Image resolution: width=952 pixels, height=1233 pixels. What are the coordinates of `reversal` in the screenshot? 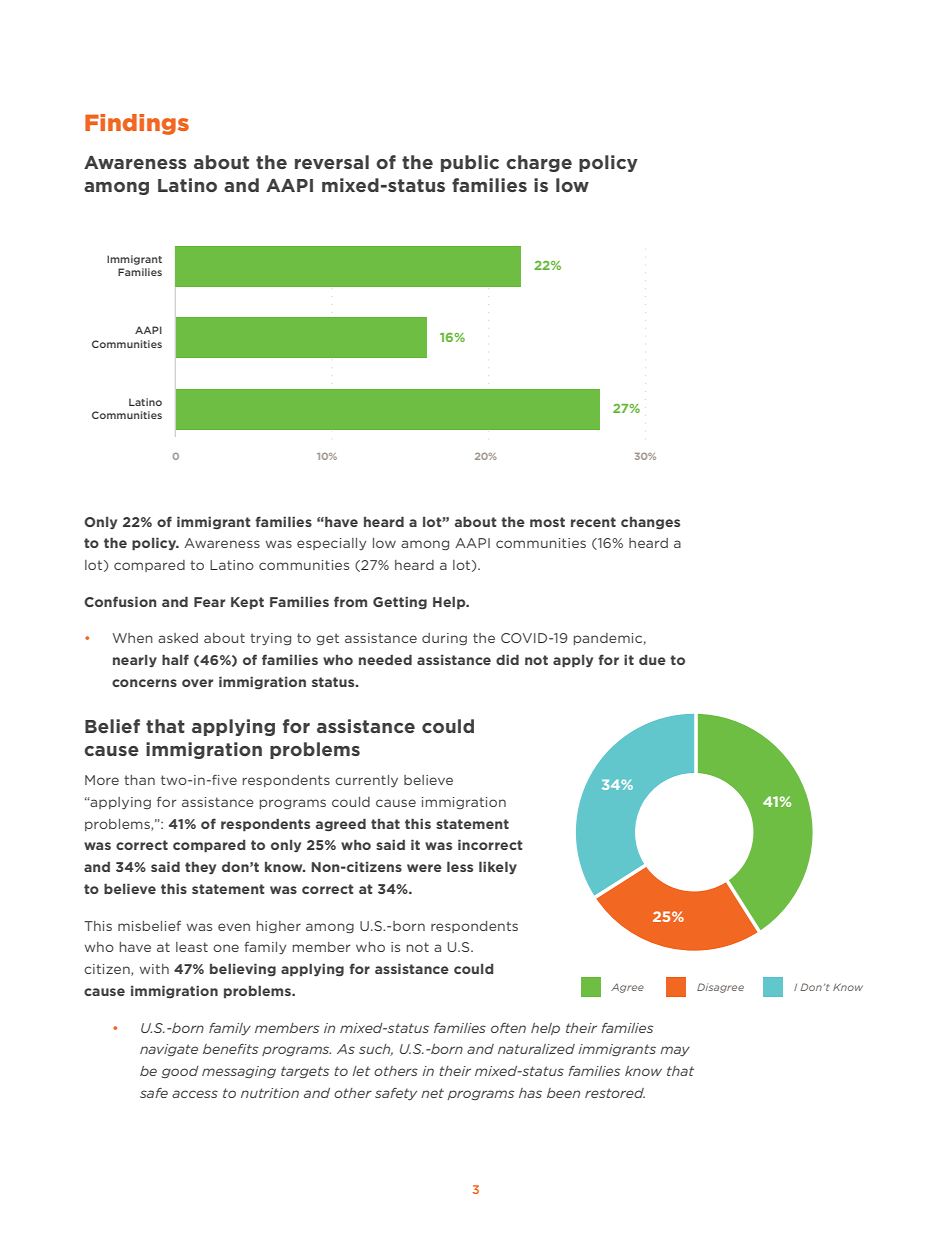 It's located at (332, 162).
